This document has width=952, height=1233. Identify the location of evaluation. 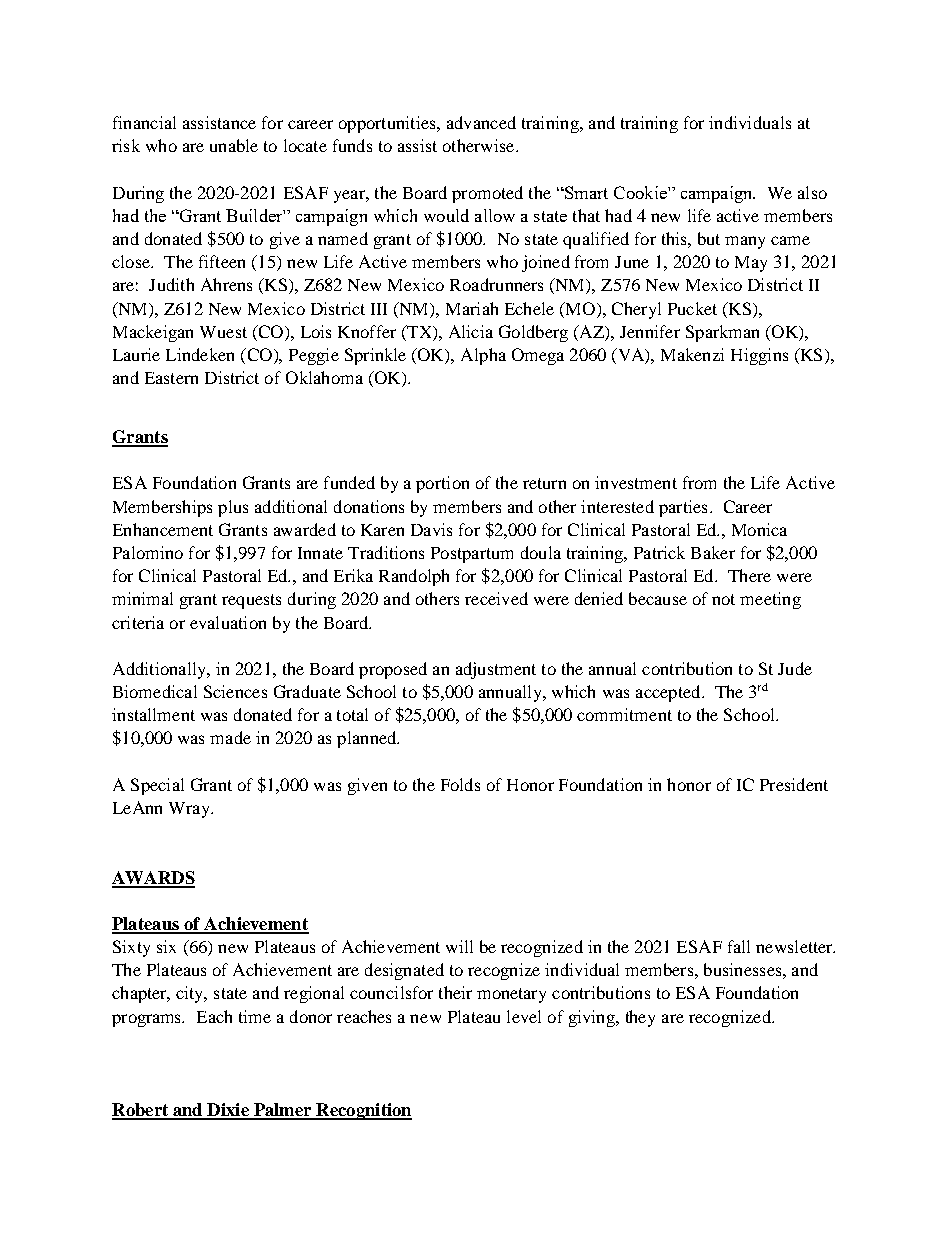
(228, 622).
